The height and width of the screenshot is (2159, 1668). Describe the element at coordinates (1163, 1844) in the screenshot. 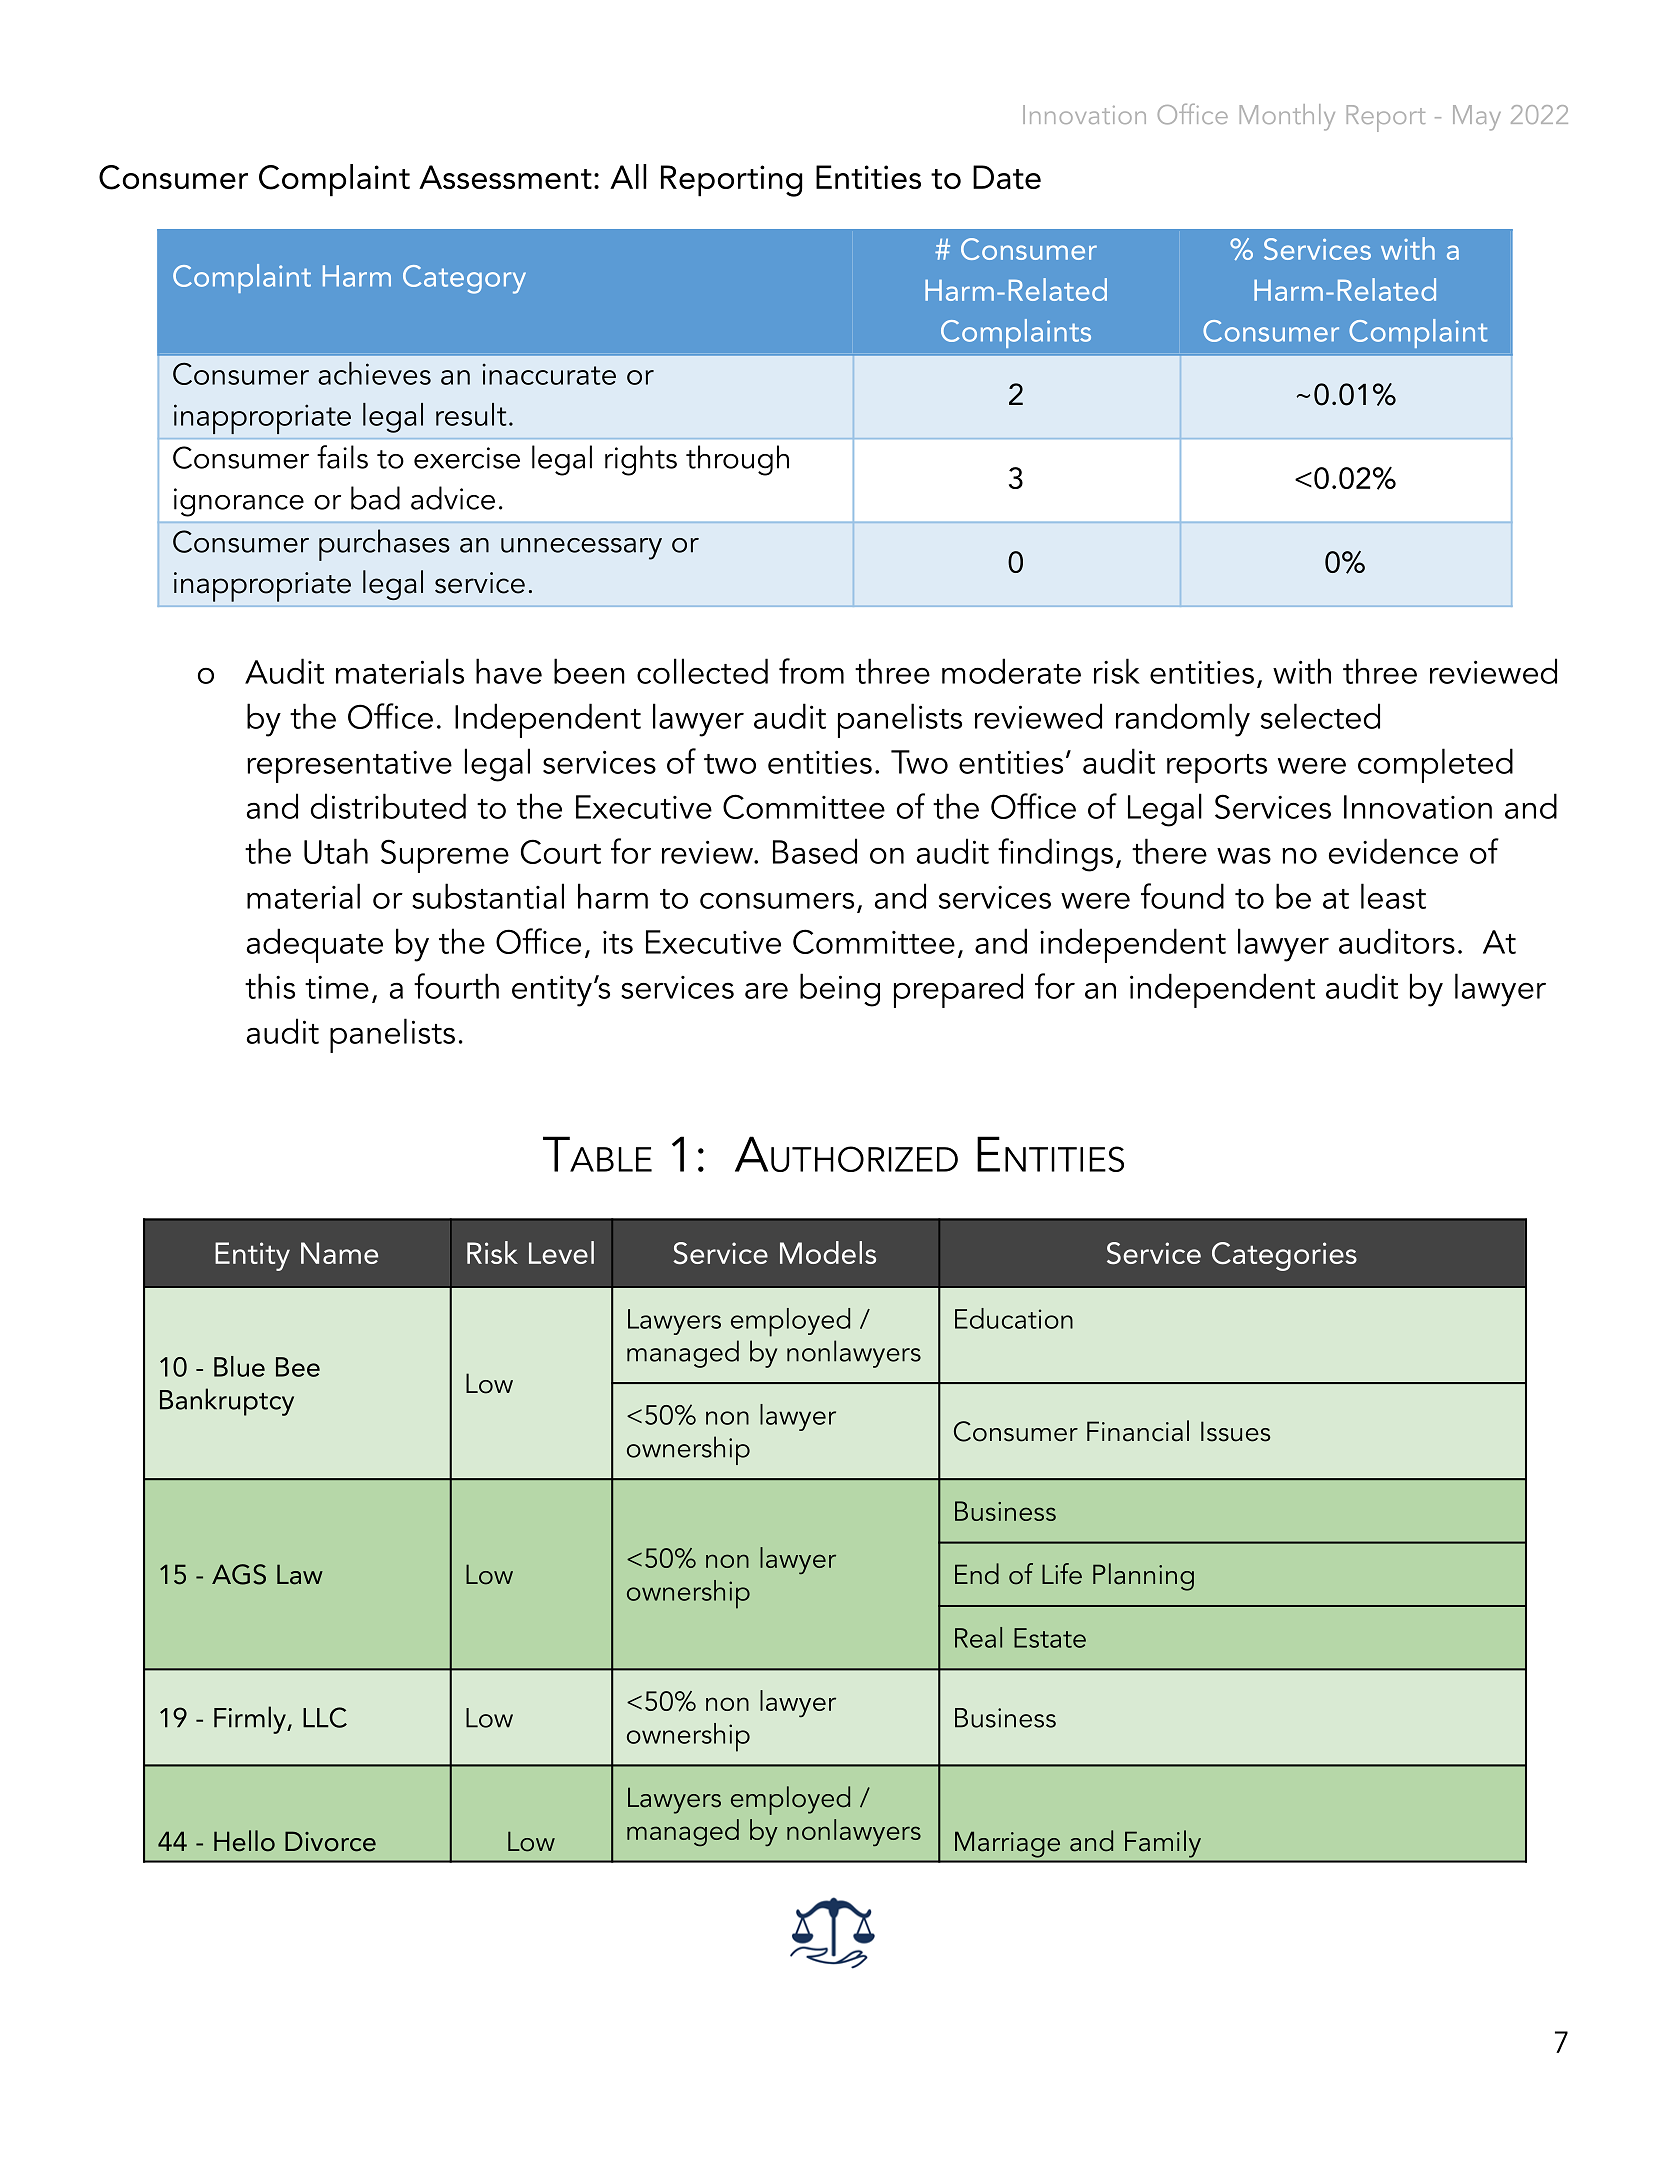

I see `Family` at that location.
